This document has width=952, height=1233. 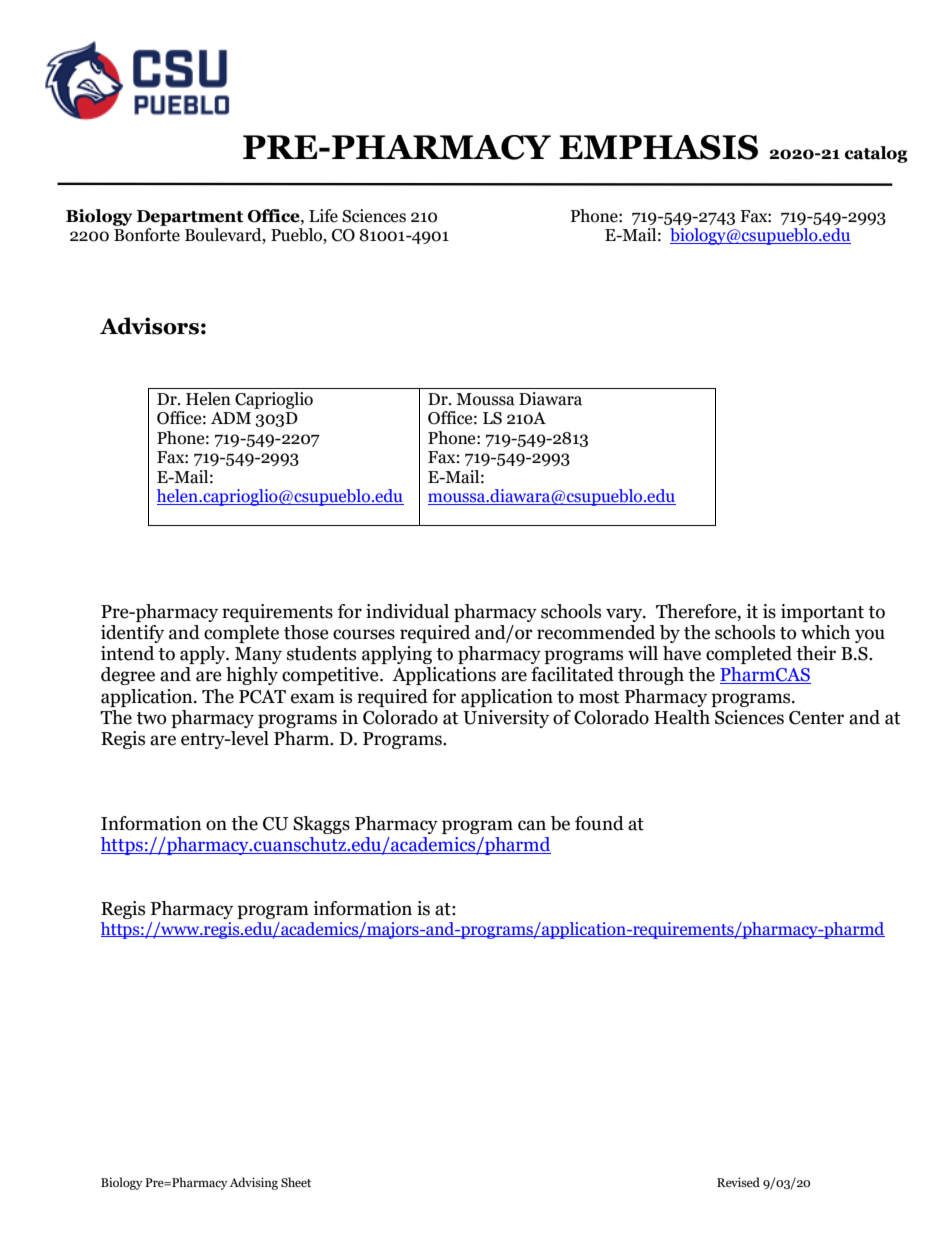 I want to click on Advising, so click(x=254, y=1183).
